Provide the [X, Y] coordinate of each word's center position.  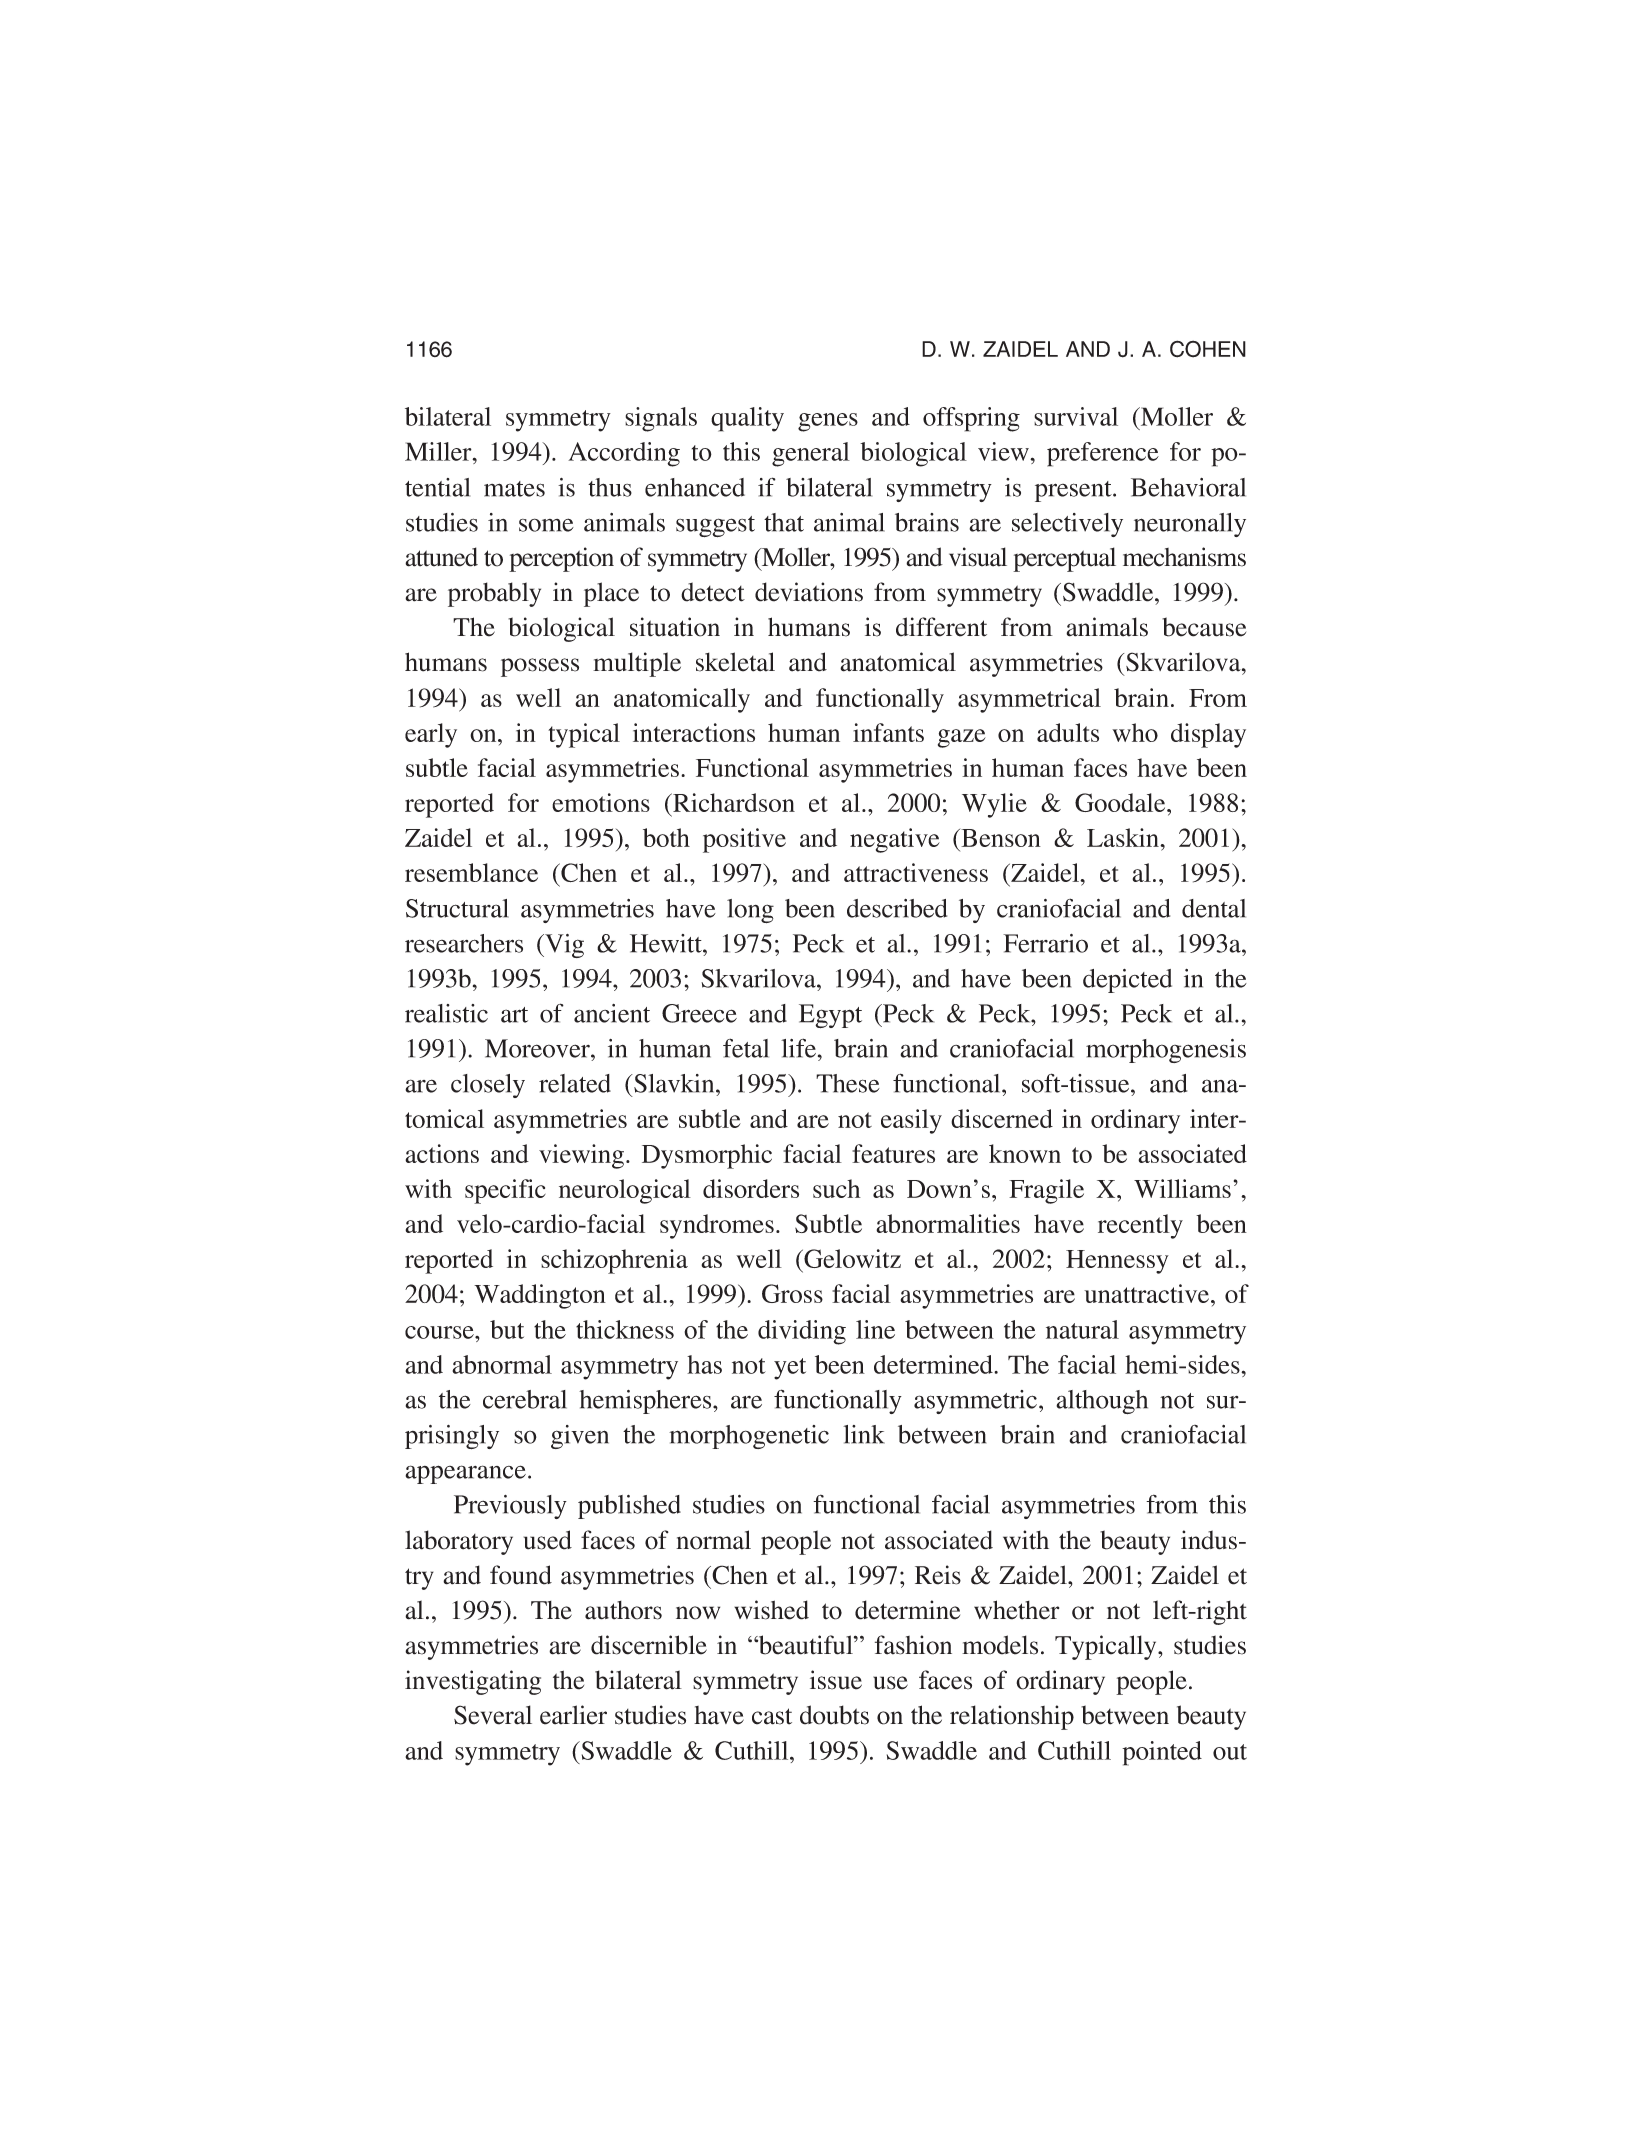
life [800, 1048]
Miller [439, 451]
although [1102, 1402]
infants [888, 732]
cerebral [525, 1399]
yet [790, 1369]
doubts [834, 1715]
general [811, 454]
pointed [1162, 1753]
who [1135, 732]
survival [1076, 416]
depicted [1127, 981]
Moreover [538, 1048]
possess [540, 667]
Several [493, 1715]
